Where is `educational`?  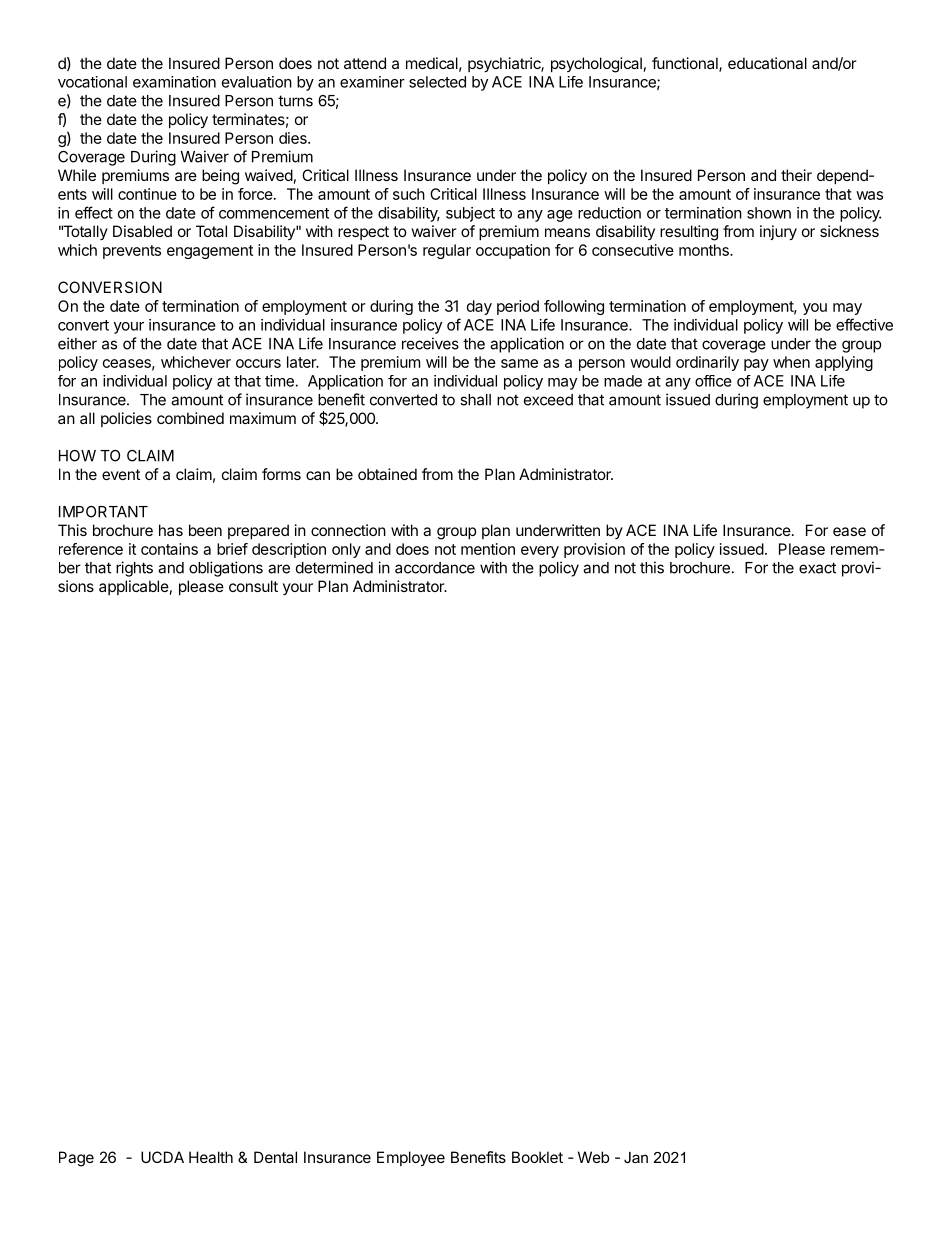
educational is located at coordinates (767, 63).
